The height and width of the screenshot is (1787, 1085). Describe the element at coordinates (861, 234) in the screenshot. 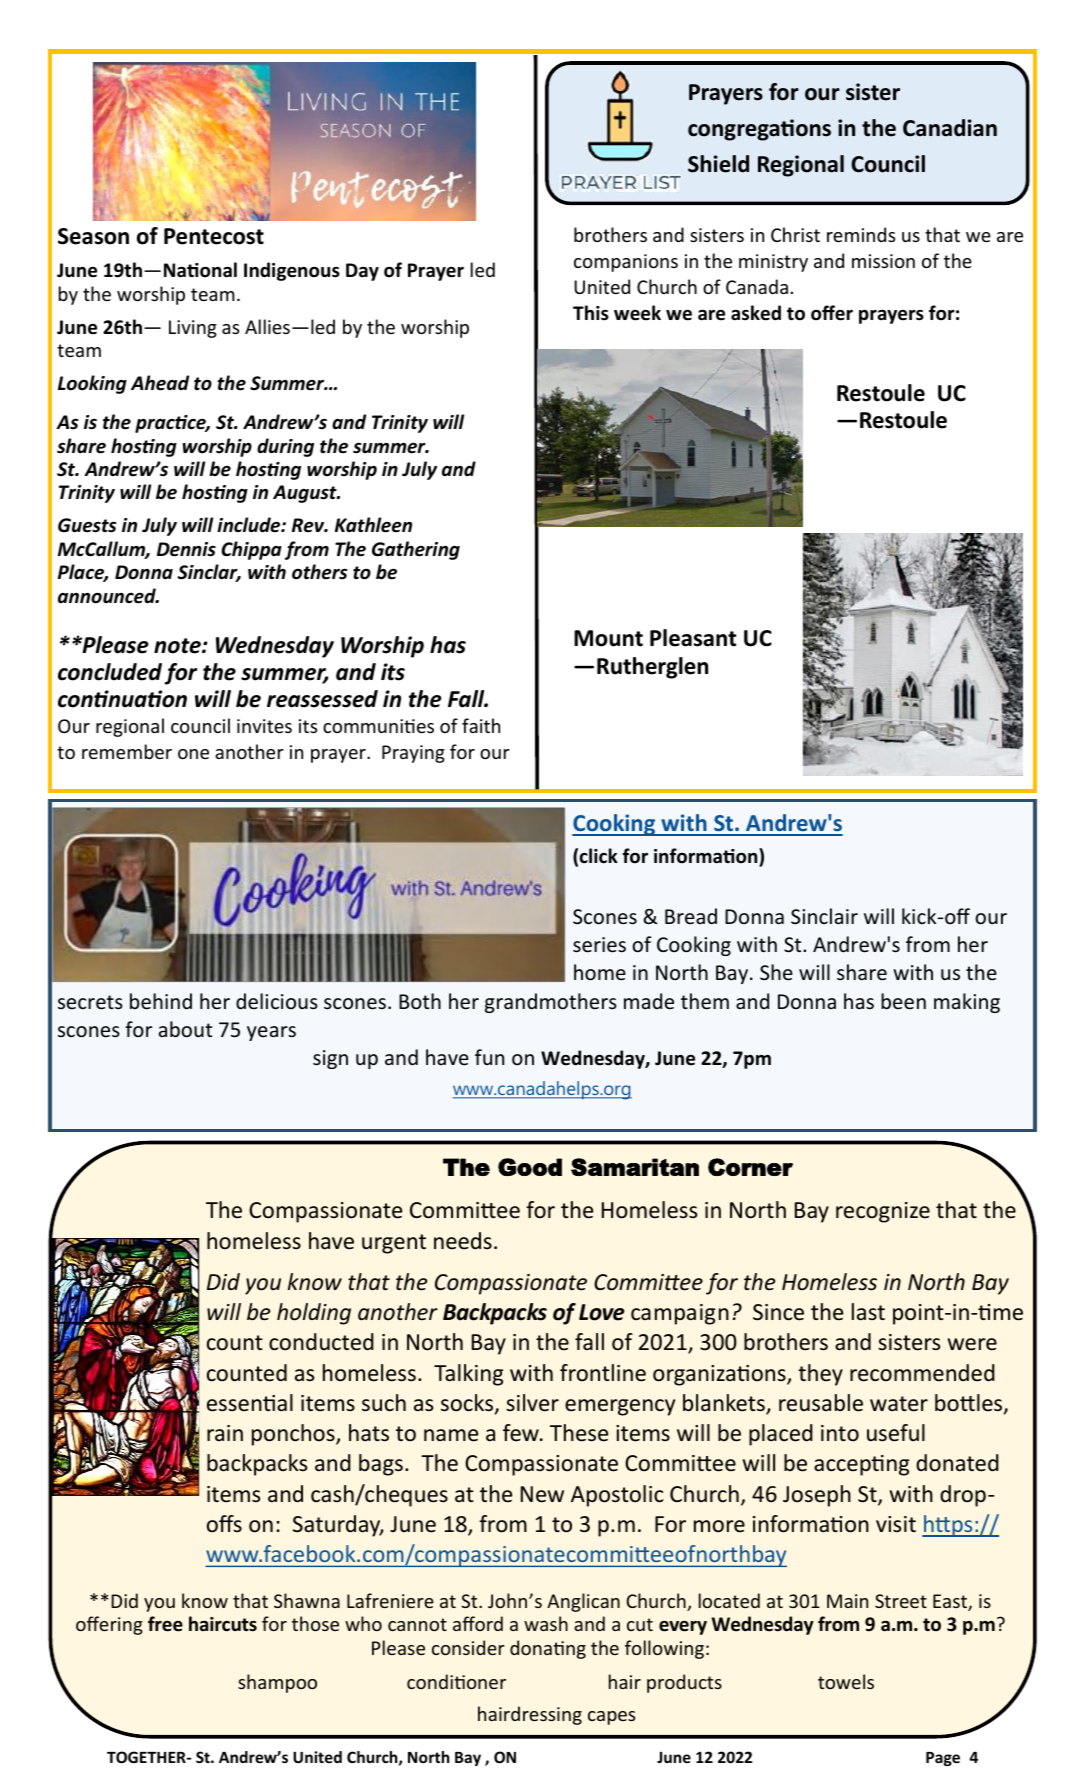

I see `reminds` at that location.
